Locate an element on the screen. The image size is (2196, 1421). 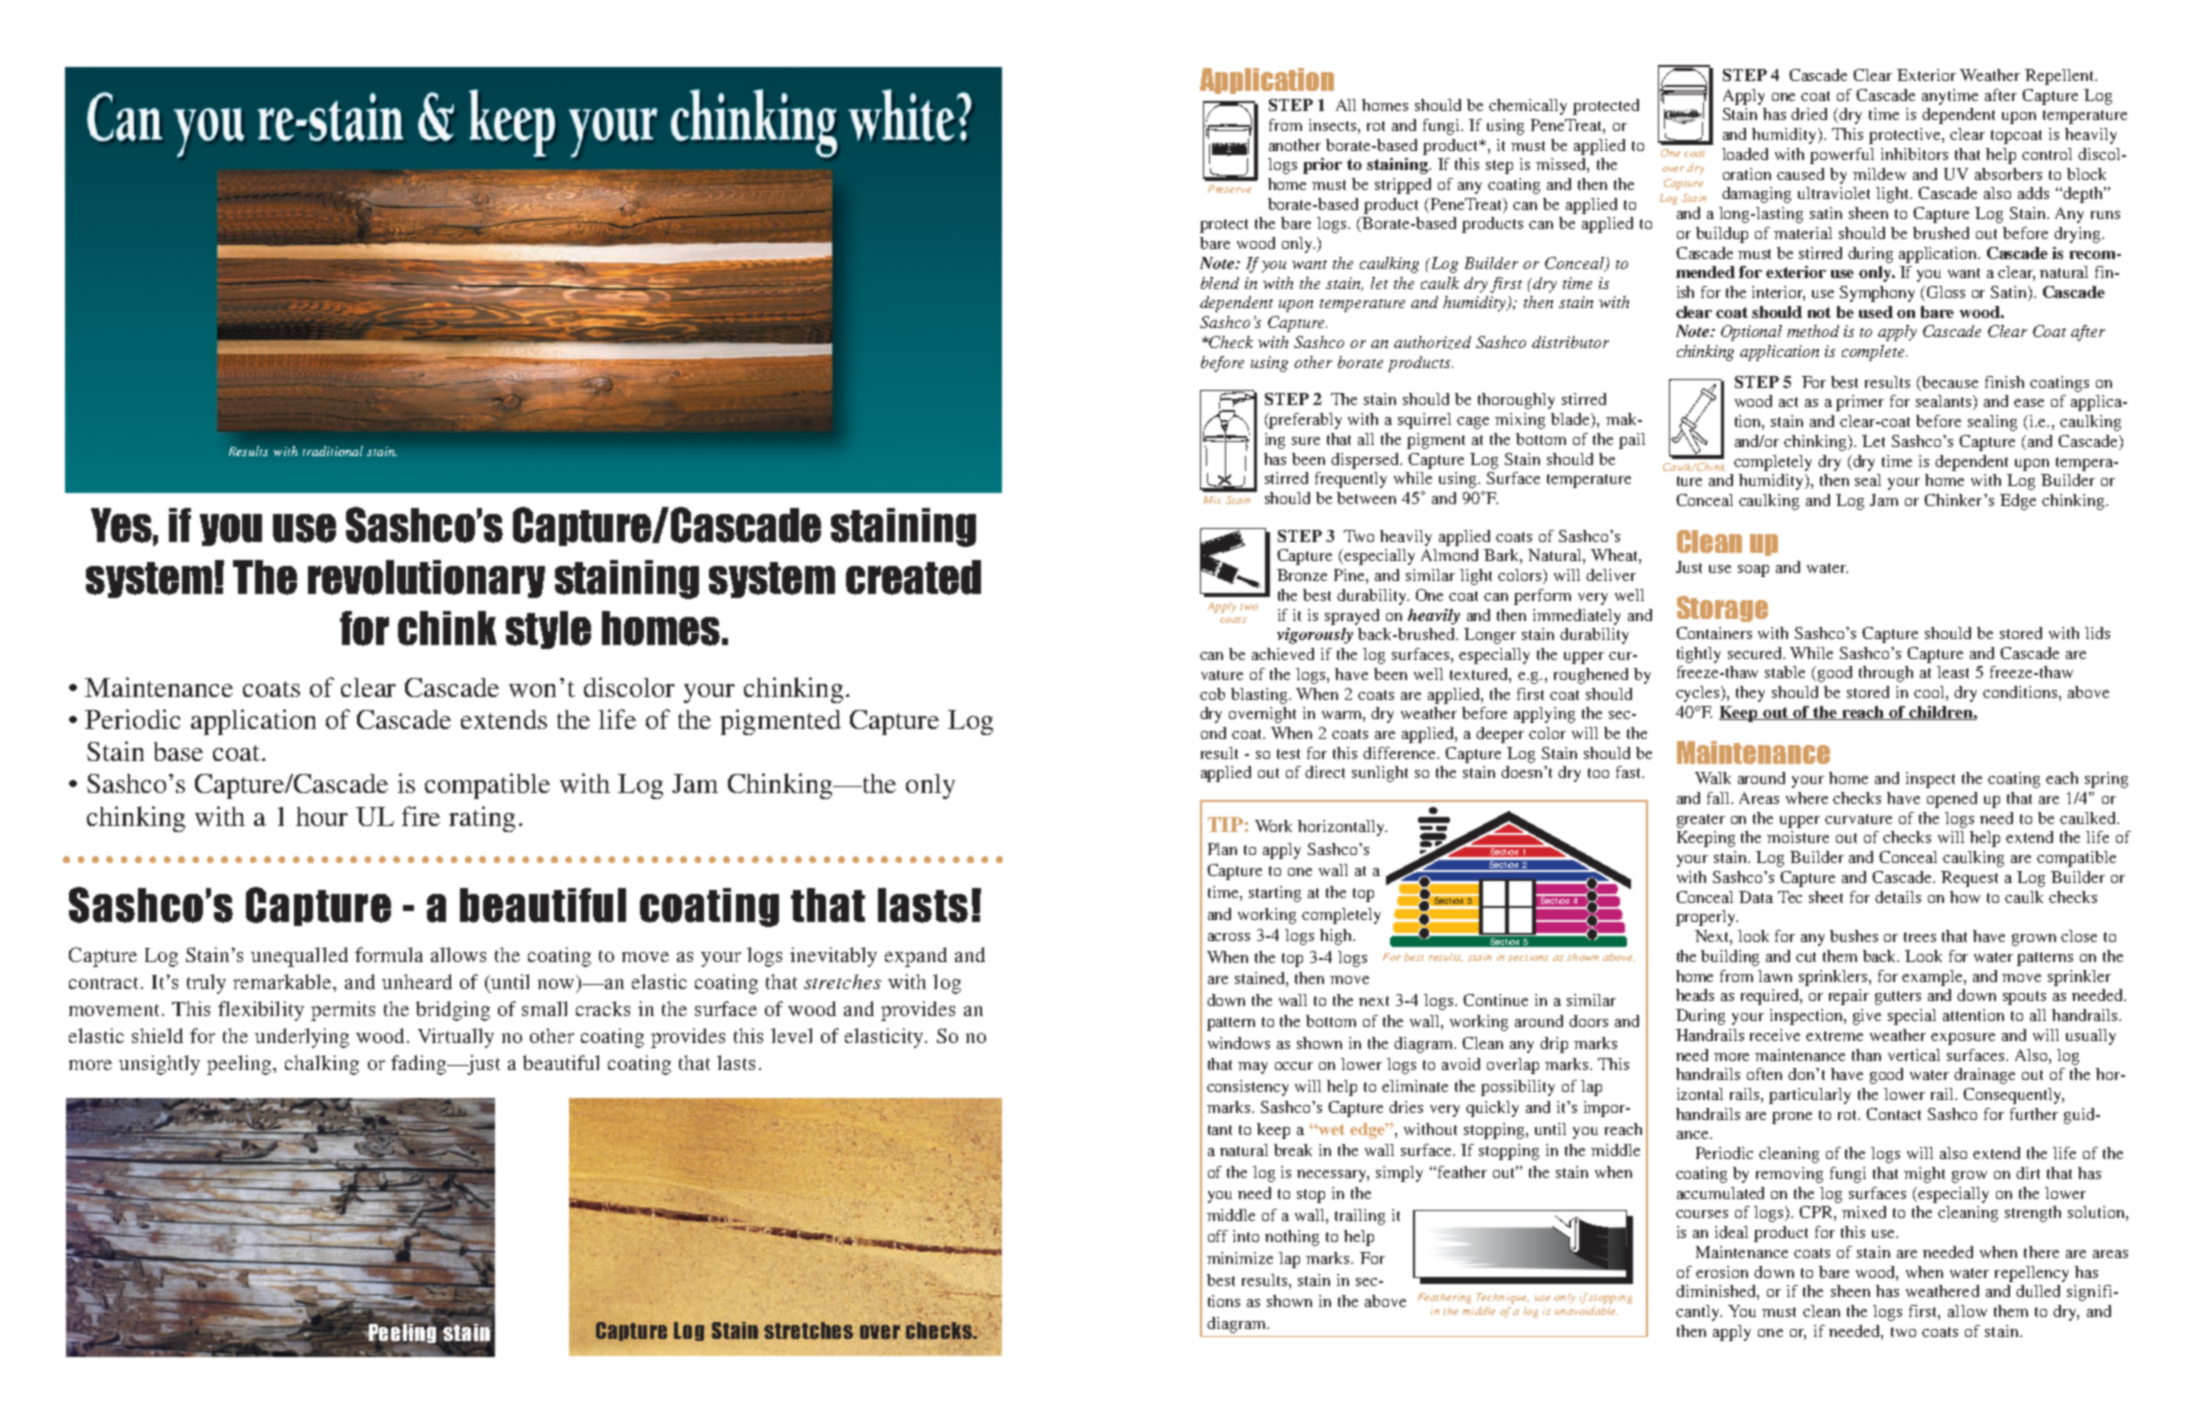
Preserve is located at coordinates (1229, 189).
